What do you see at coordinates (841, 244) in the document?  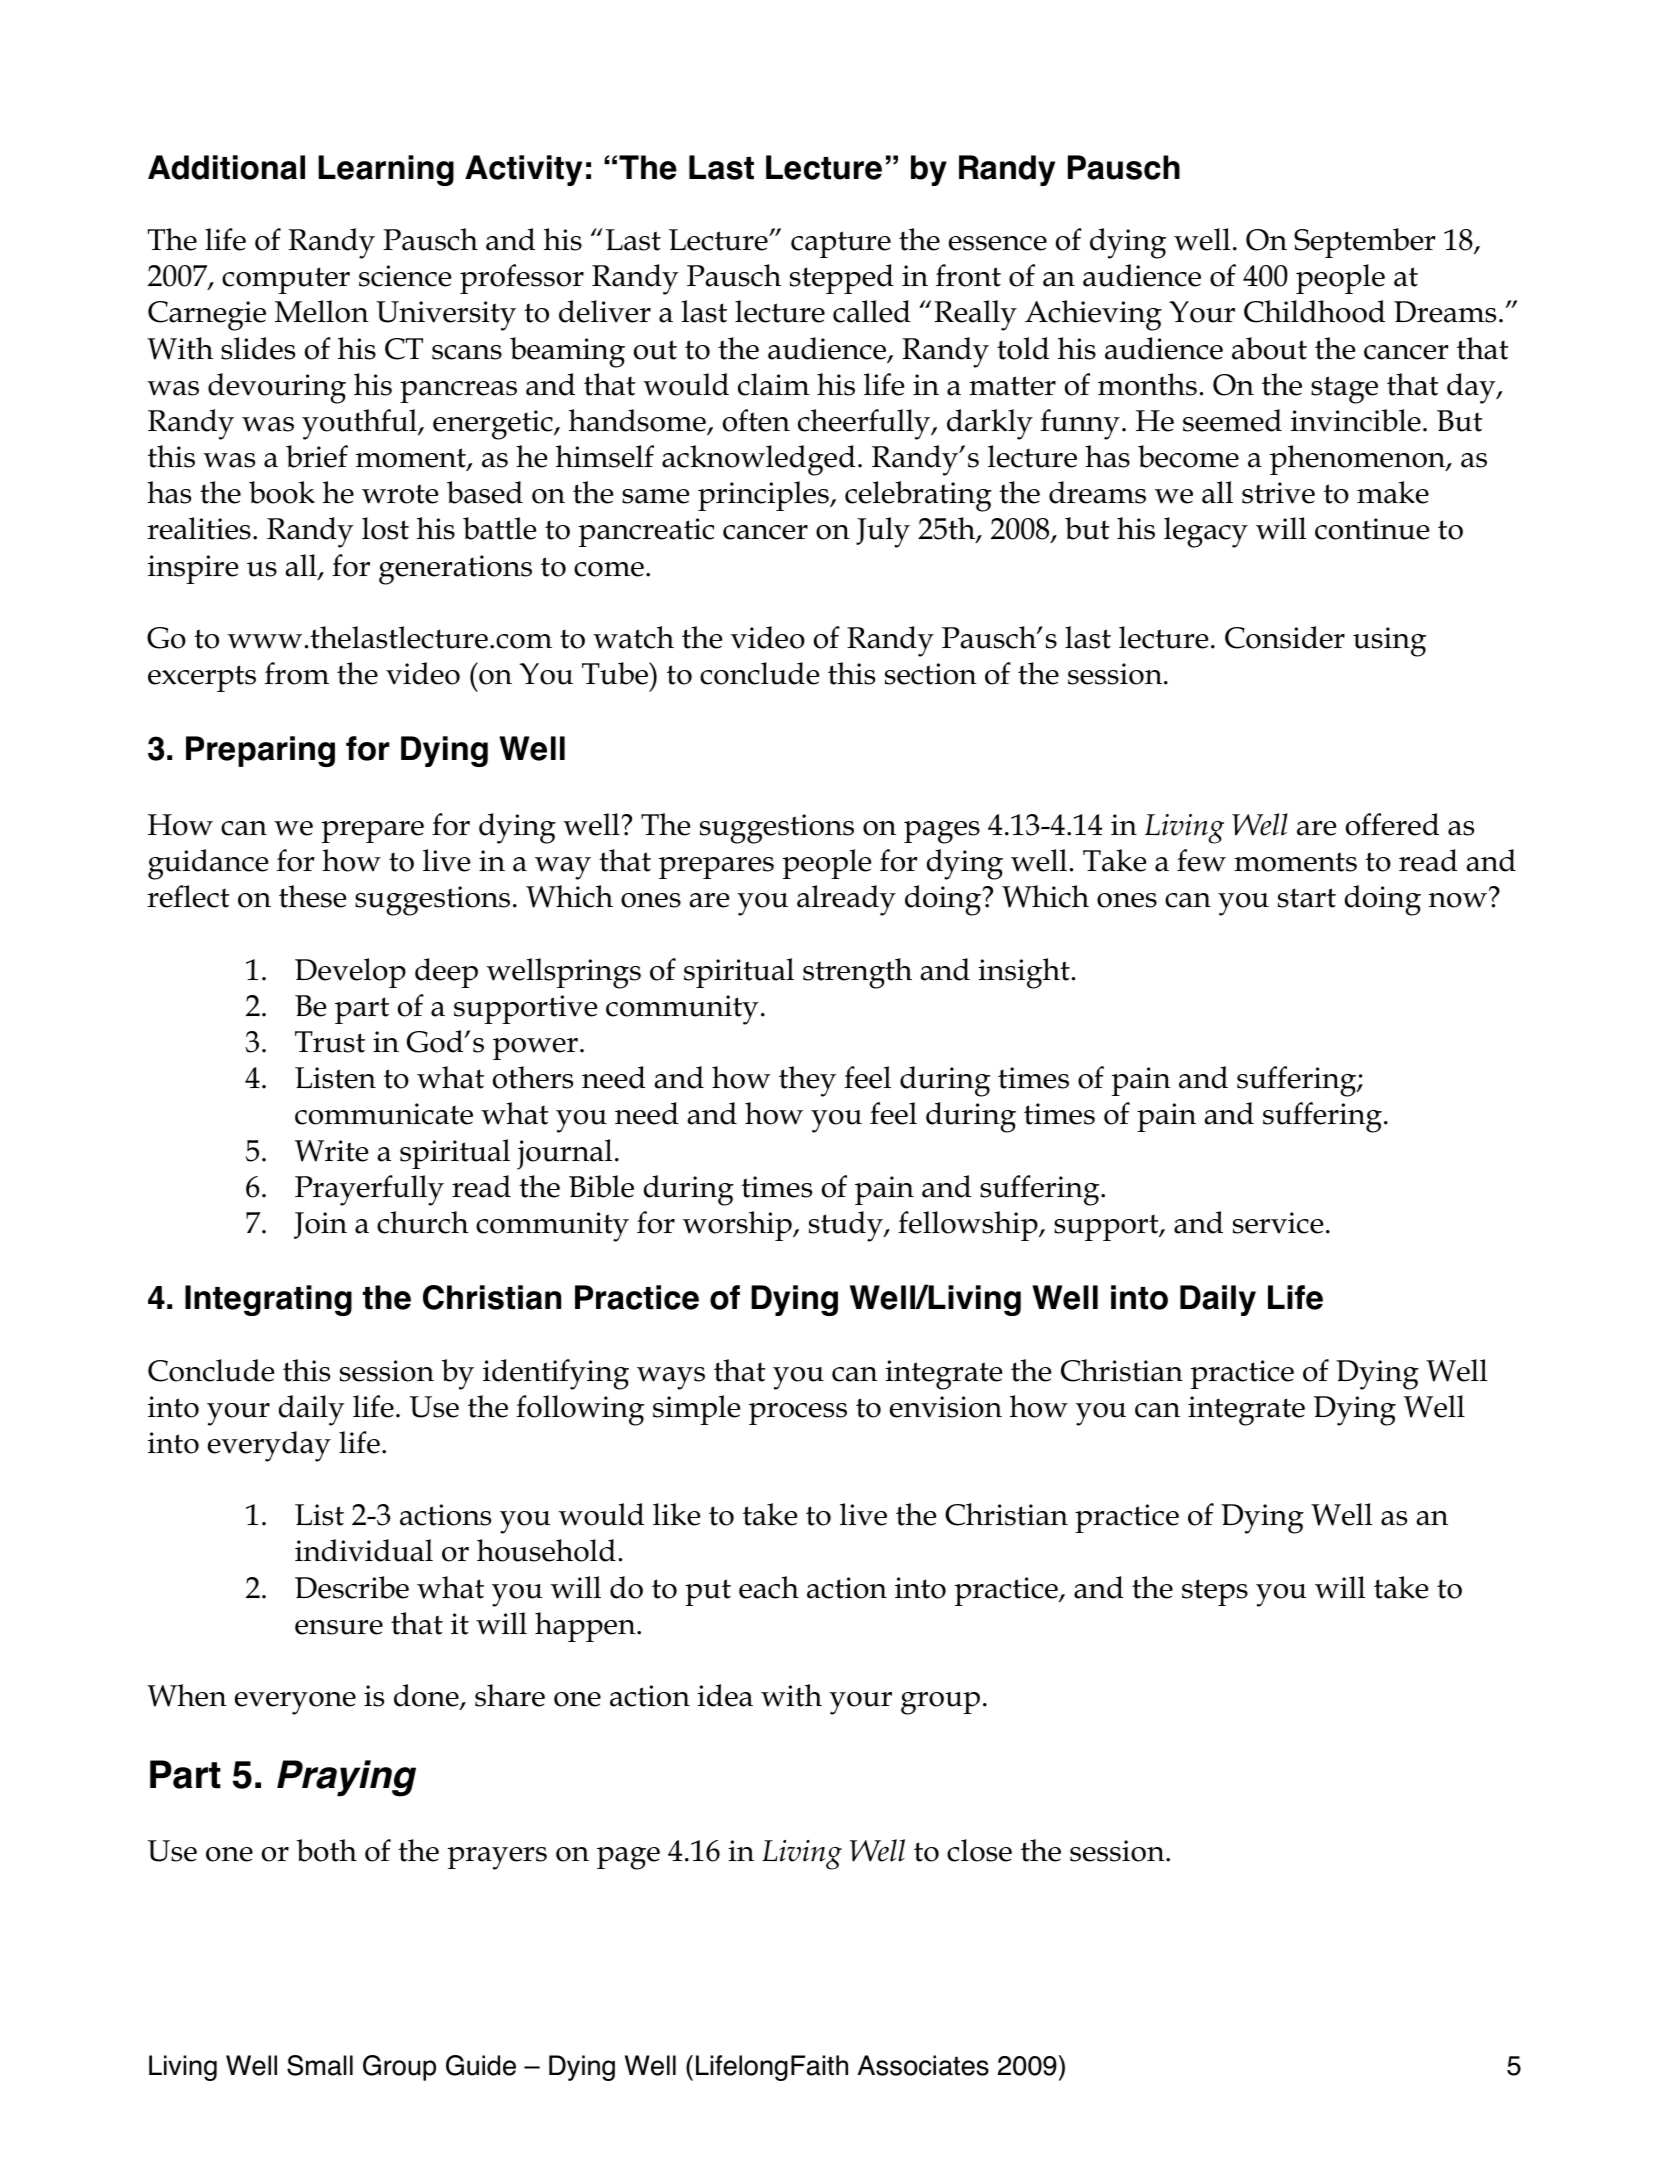 I see `capture` at bounding box center [841, 244].
